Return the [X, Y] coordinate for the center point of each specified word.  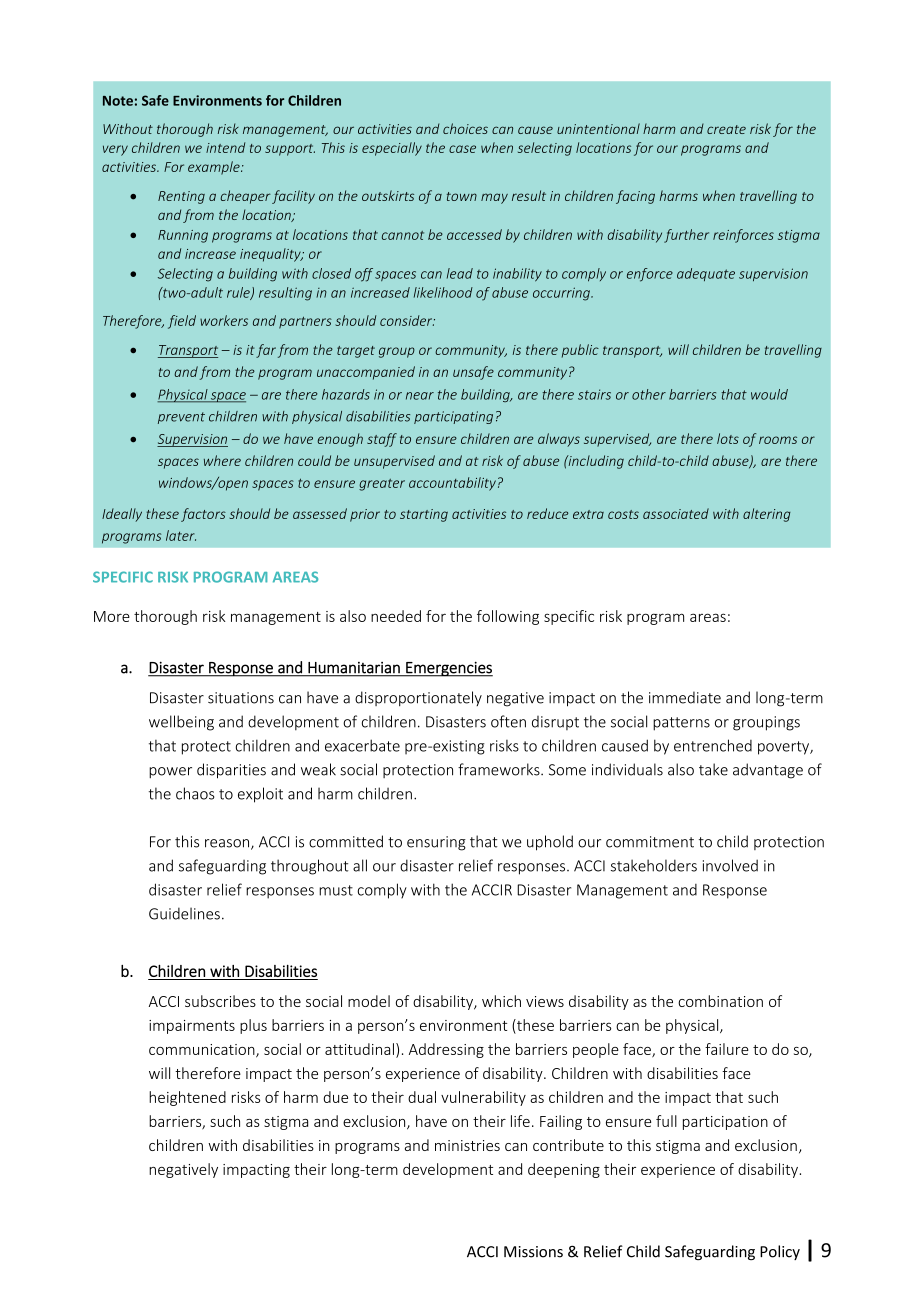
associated [676, 513]
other [649, 394]
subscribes [220, 1001]
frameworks [500, 769]
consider [407, 320]
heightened [187, 1098]
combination [720, 1001]
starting [424, 515]
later [181, 535]
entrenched [713, 745]
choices [465, 128]
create [726, 129]
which [501, 1001]
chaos [195, 793]
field [182, 322]
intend [225, 147]
